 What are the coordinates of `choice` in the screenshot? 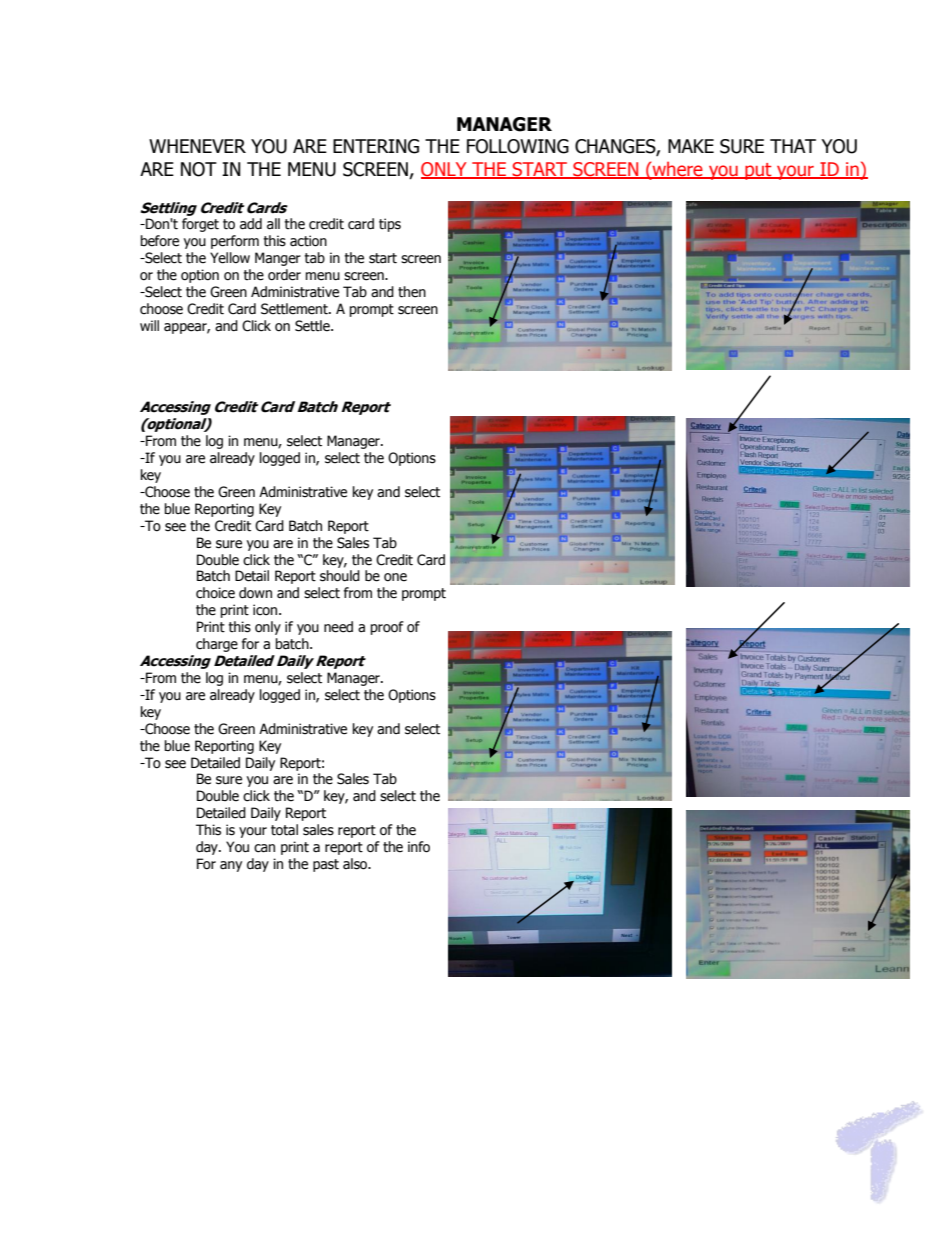 It's located at (215, 593).
